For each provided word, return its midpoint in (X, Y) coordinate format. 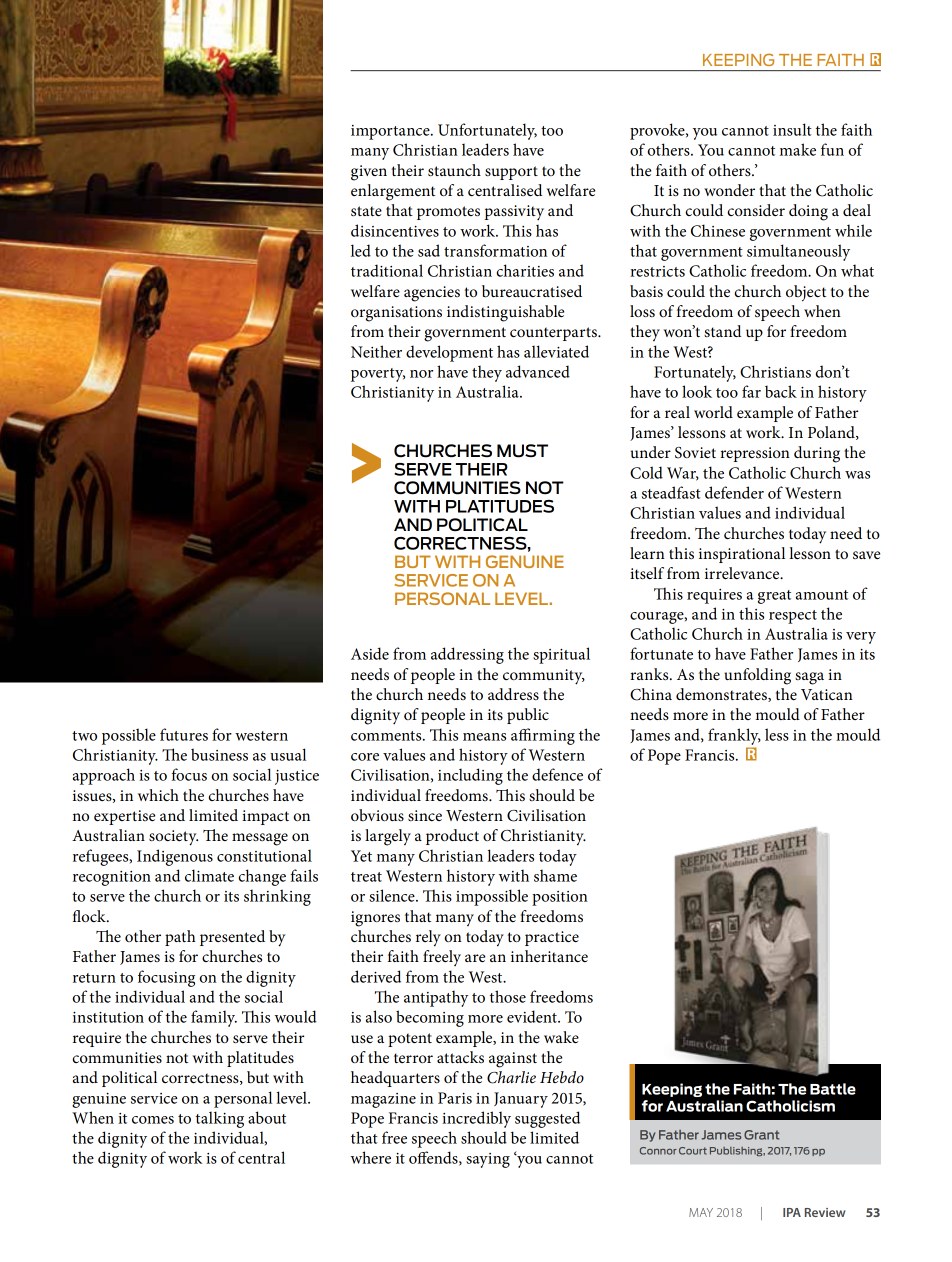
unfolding (757, 676)
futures (184, 734)
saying (488, 1160)
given (369, 173)
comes (153, 1120)
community (544, 677)
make (798, 149)
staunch (454, 170)
